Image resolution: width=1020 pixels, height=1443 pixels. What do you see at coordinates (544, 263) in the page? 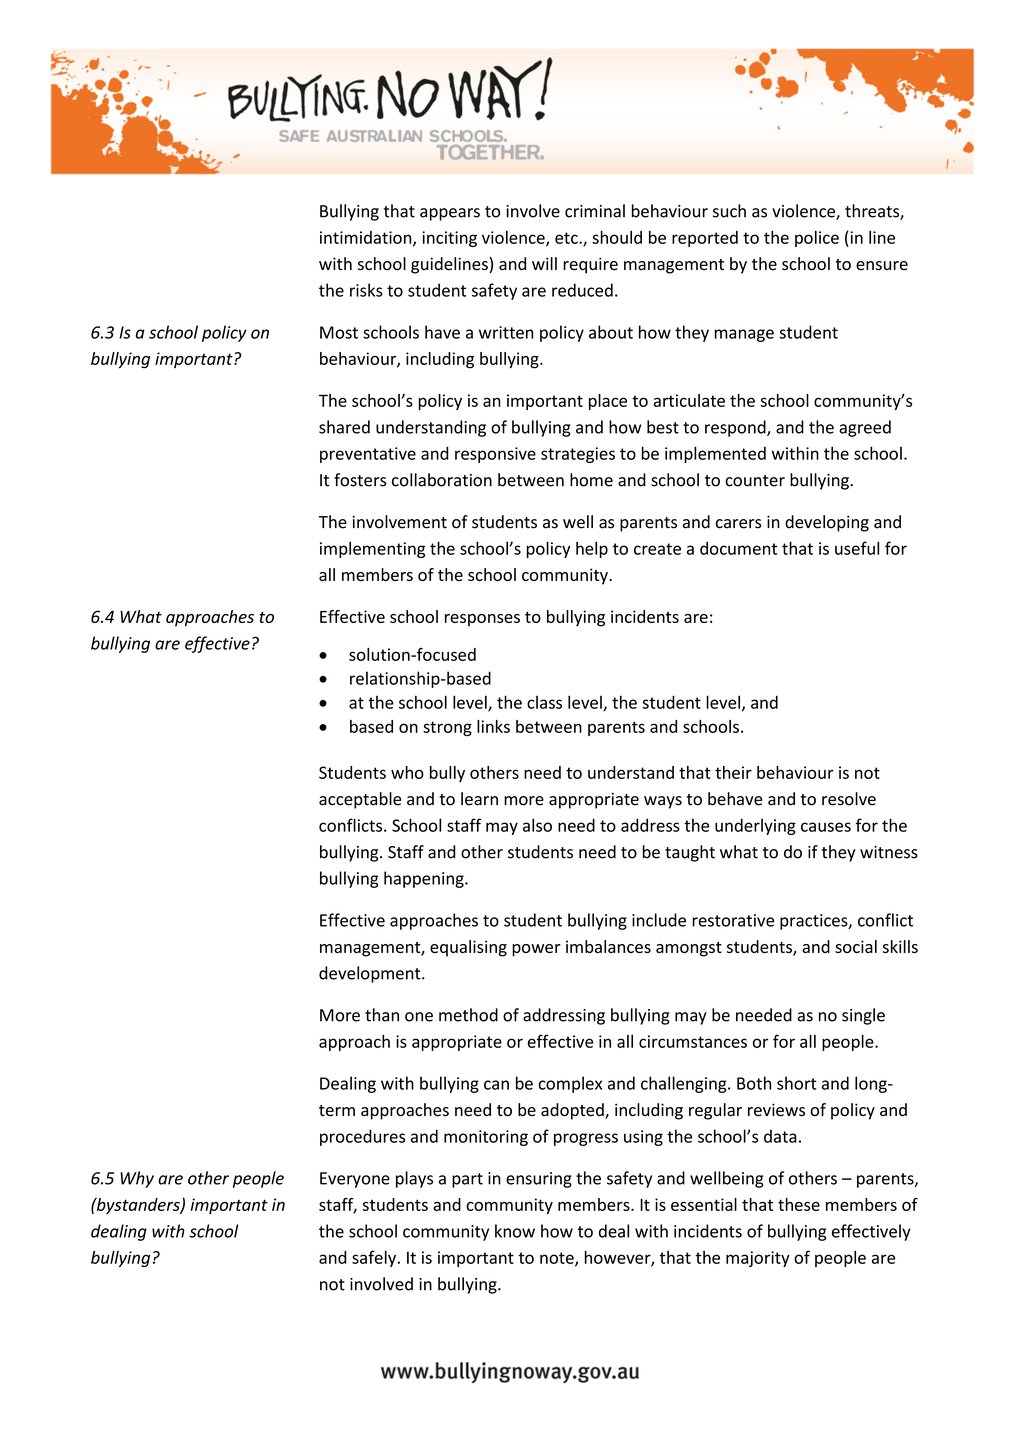
I see `will` at bounding box center [544, 263].
